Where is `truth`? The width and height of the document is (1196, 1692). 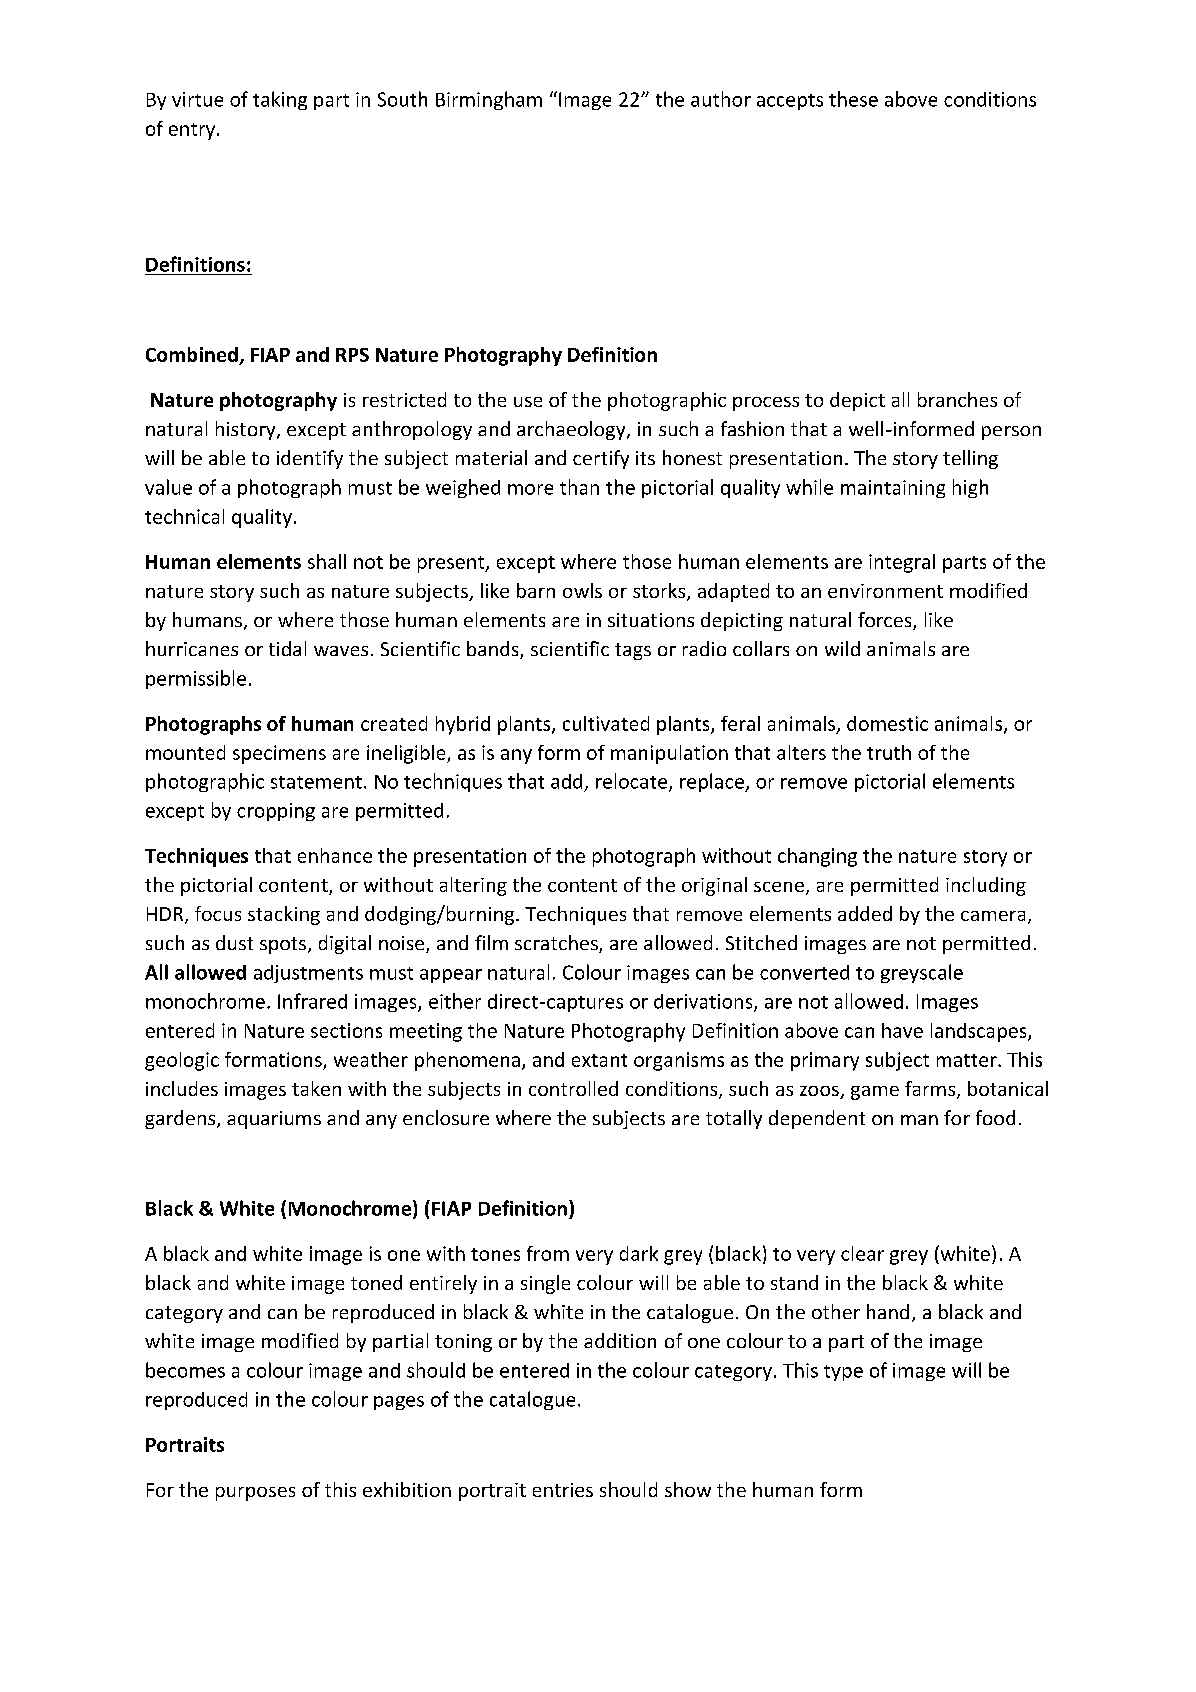
truth is located at coordinates (889, 752).
